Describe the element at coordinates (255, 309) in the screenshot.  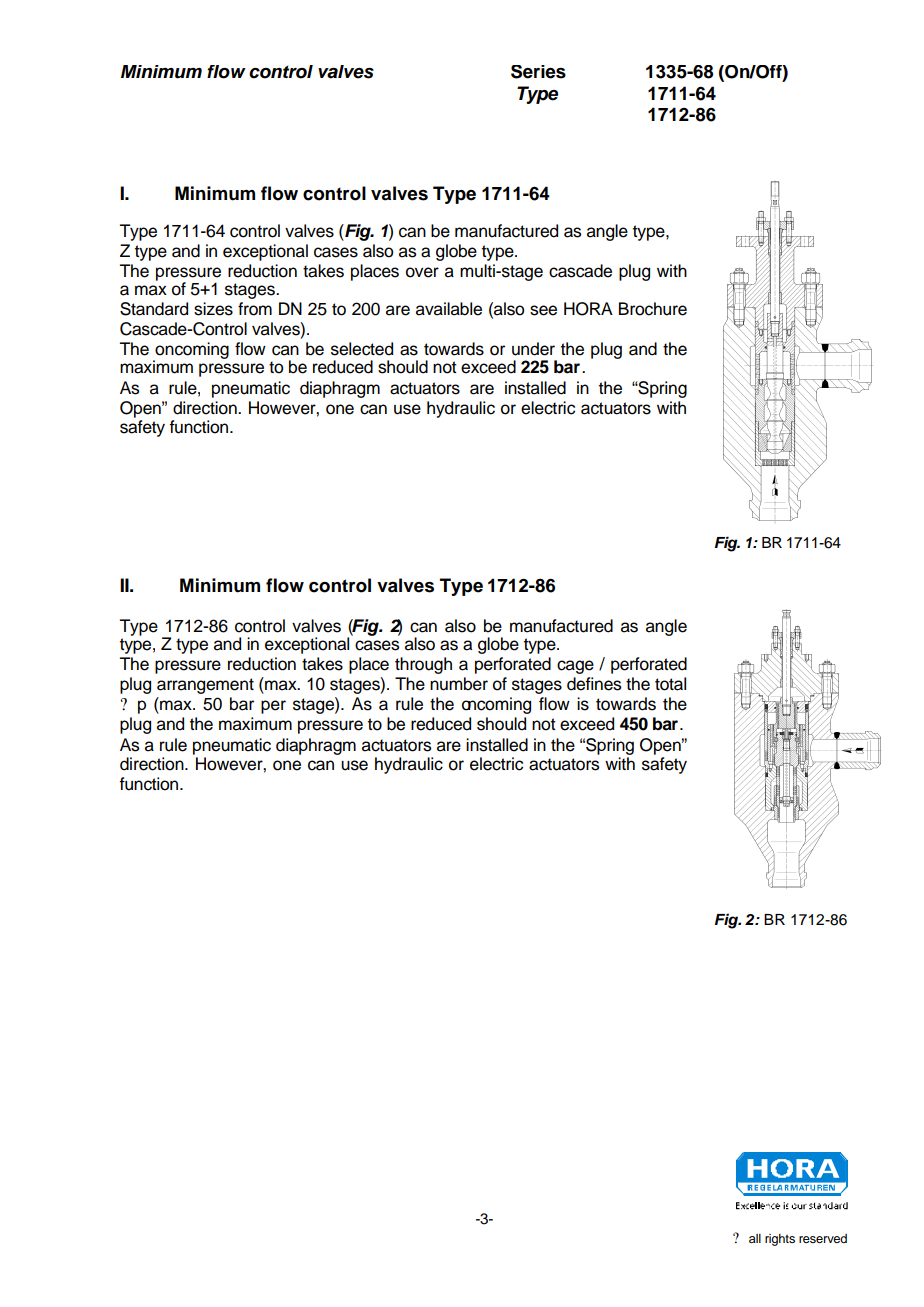
I see `from` at that location.
